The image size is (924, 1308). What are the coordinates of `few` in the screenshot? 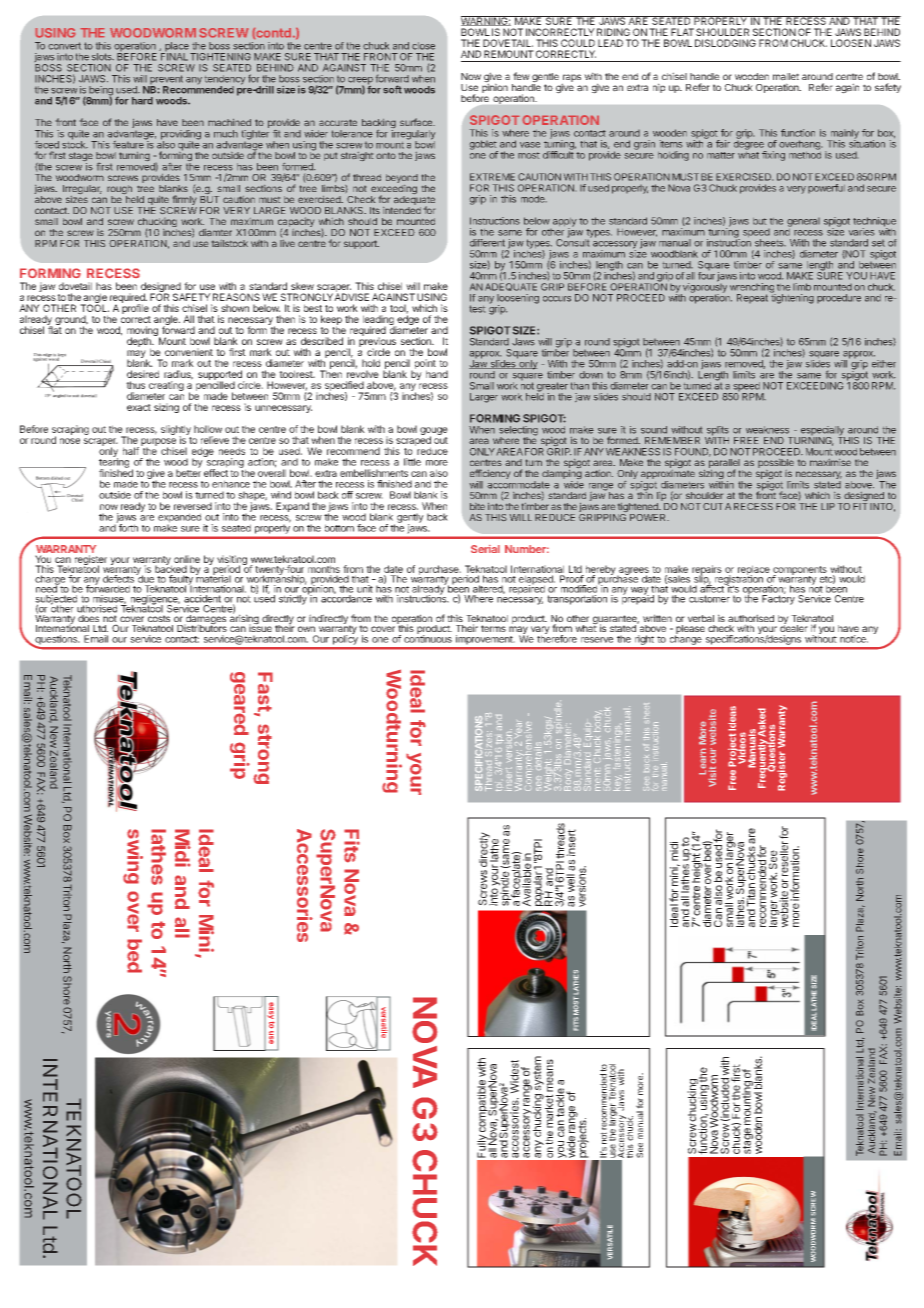 It's located at (521, 76).
